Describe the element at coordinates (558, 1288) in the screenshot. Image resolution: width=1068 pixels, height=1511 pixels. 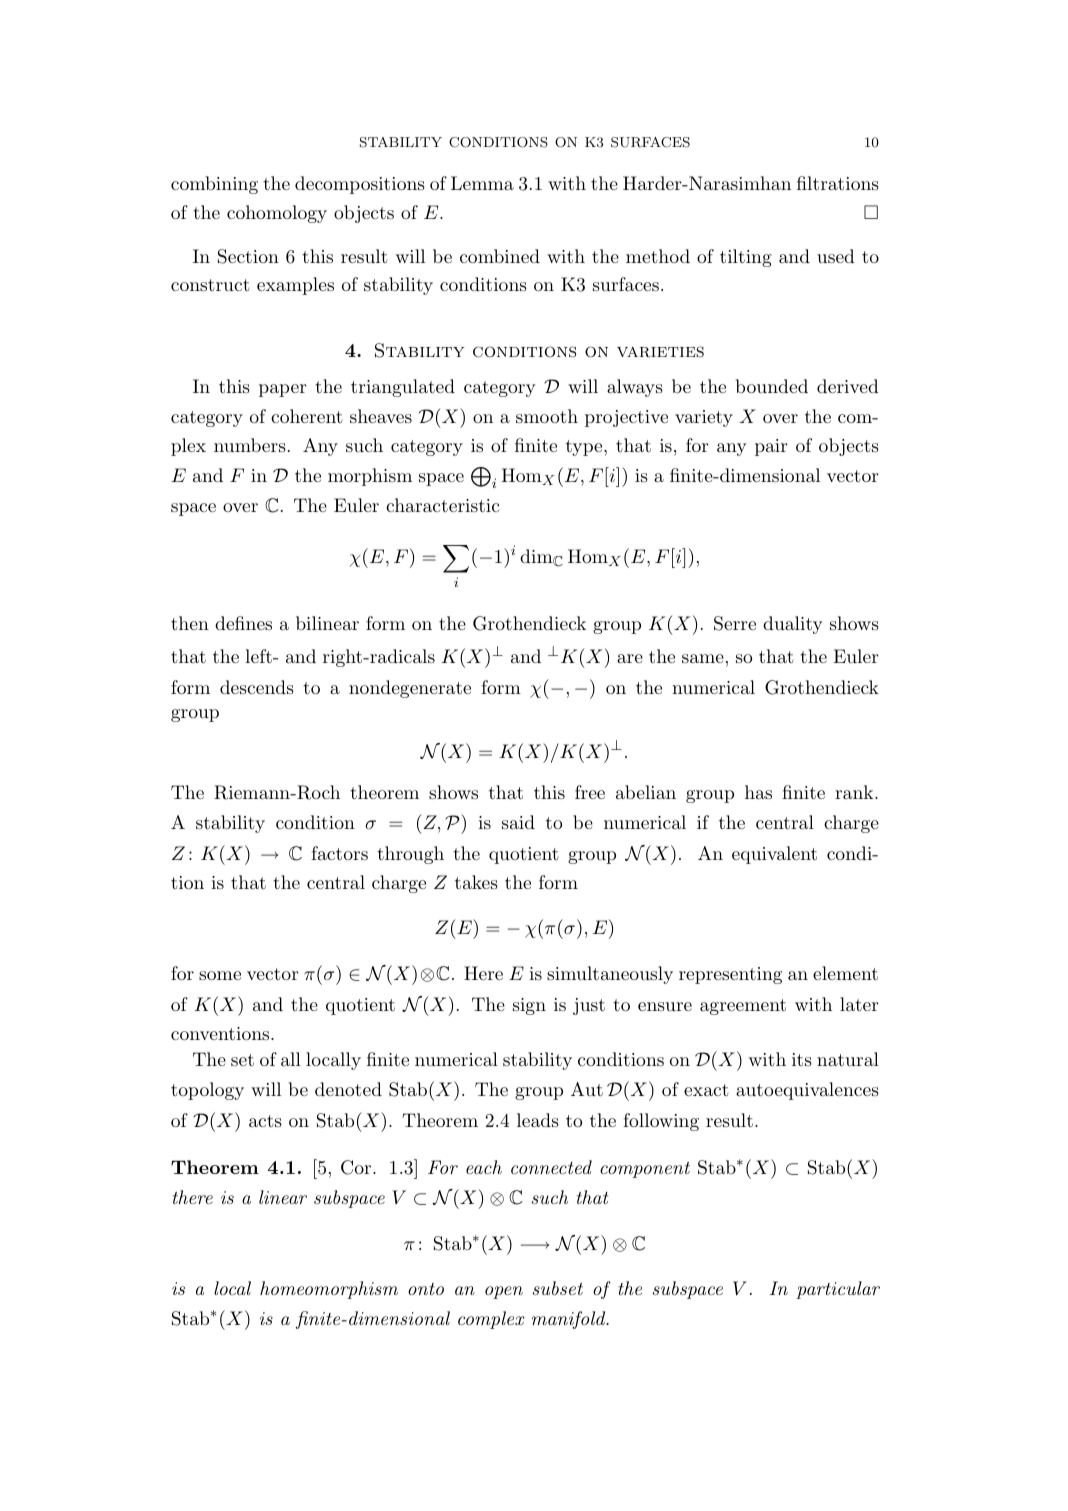
I see `subset` at that location.
